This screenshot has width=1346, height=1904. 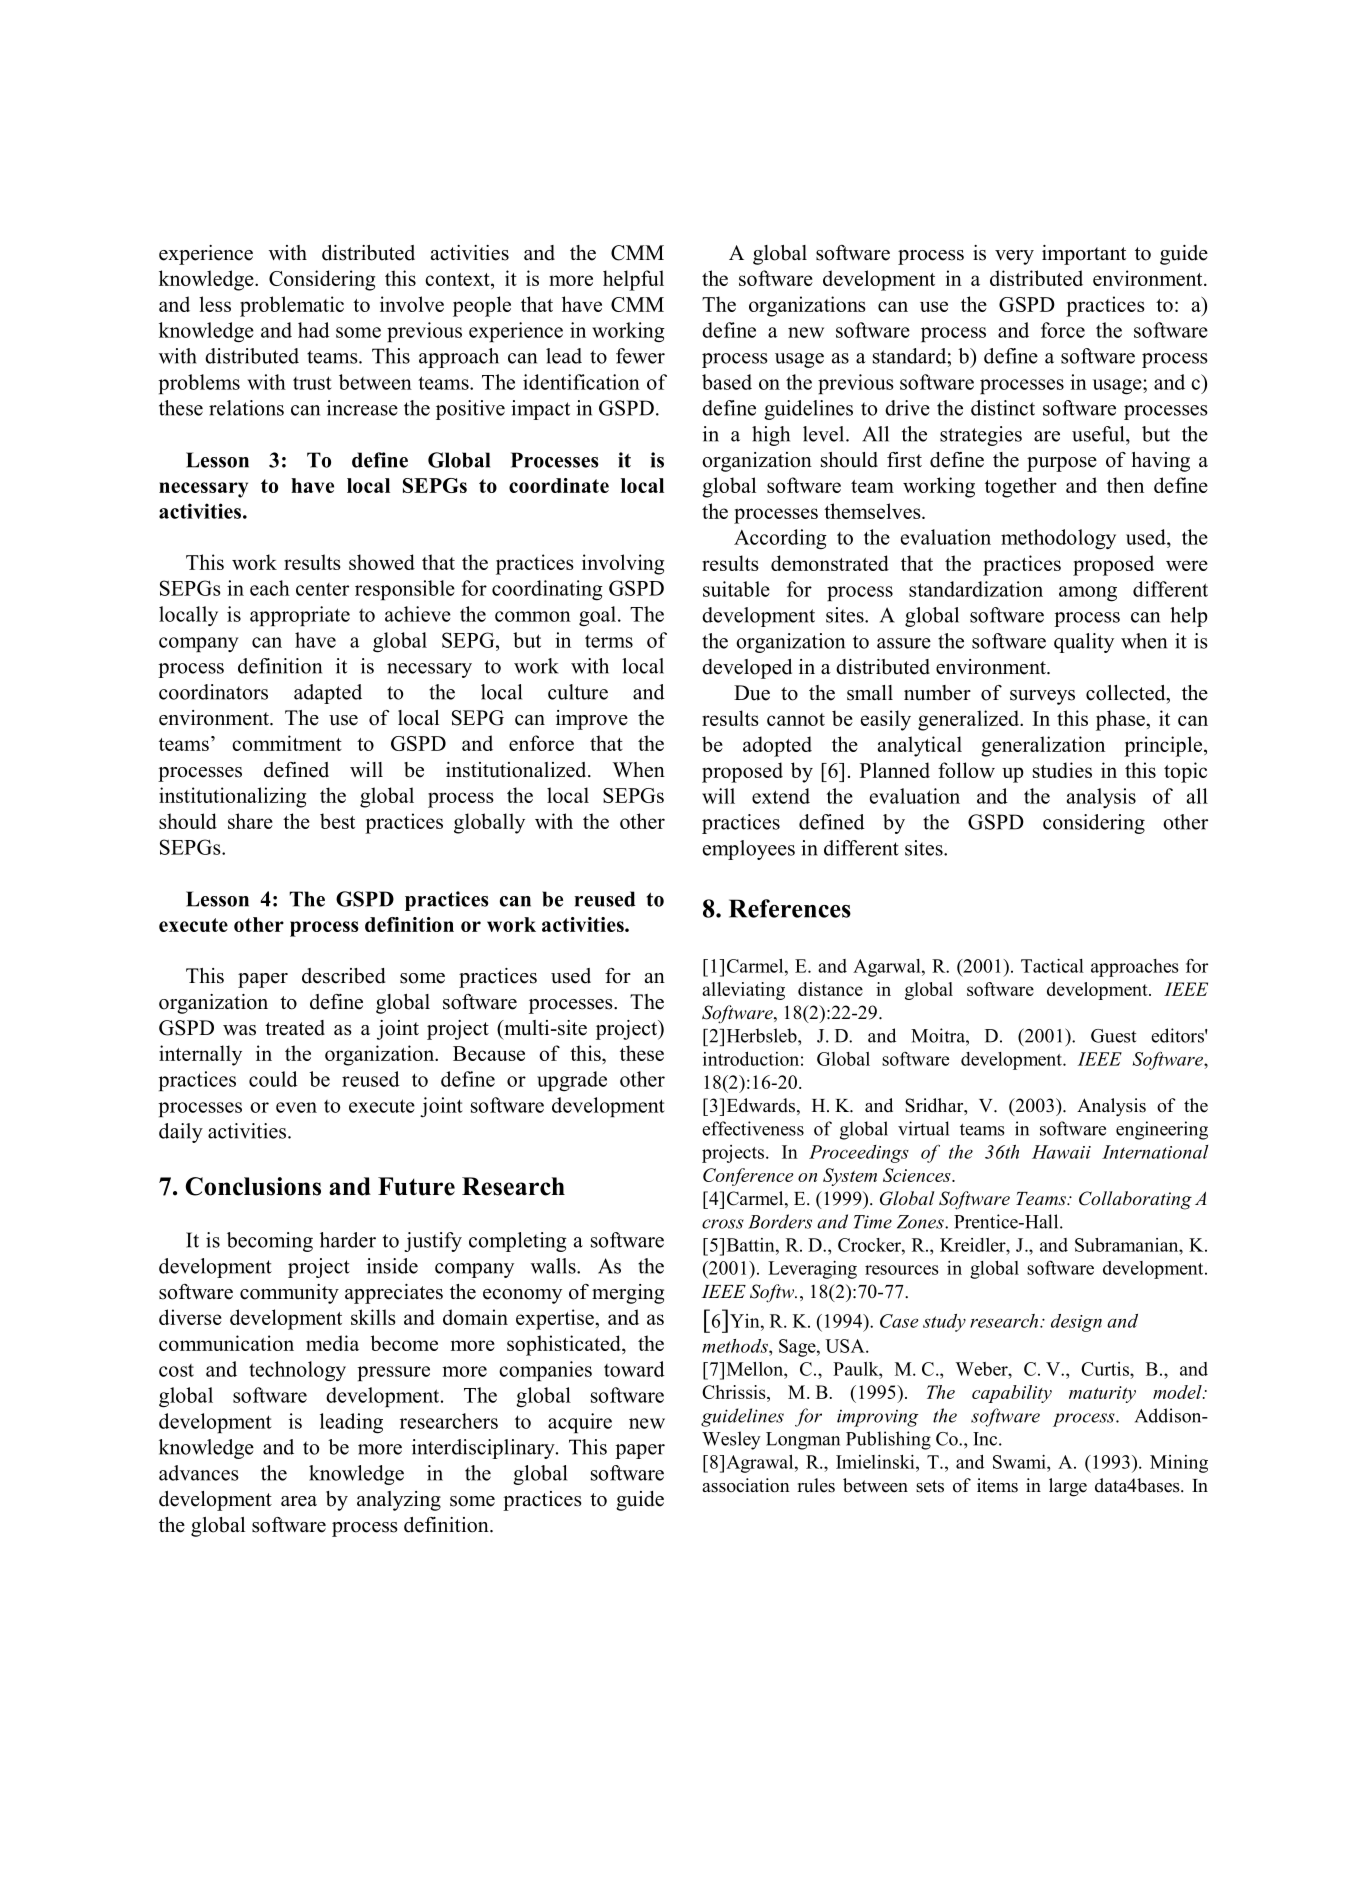 What do you see at coordinates (1042, 697) in the screenshot?
I see `surveys` at bounding box center [1042, 697].
